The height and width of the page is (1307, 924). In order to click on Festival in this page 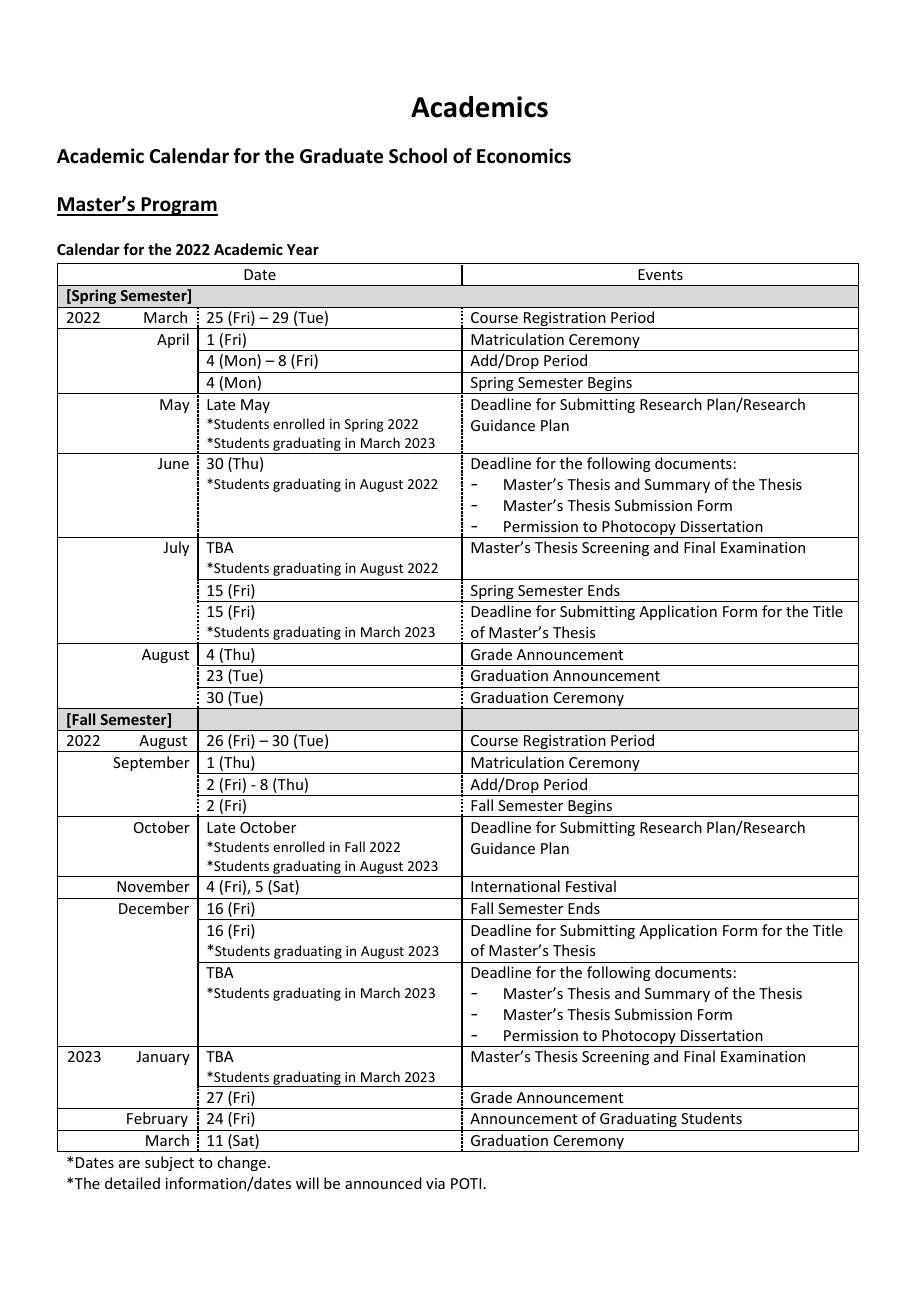, I will do `click(591, 886)`.
